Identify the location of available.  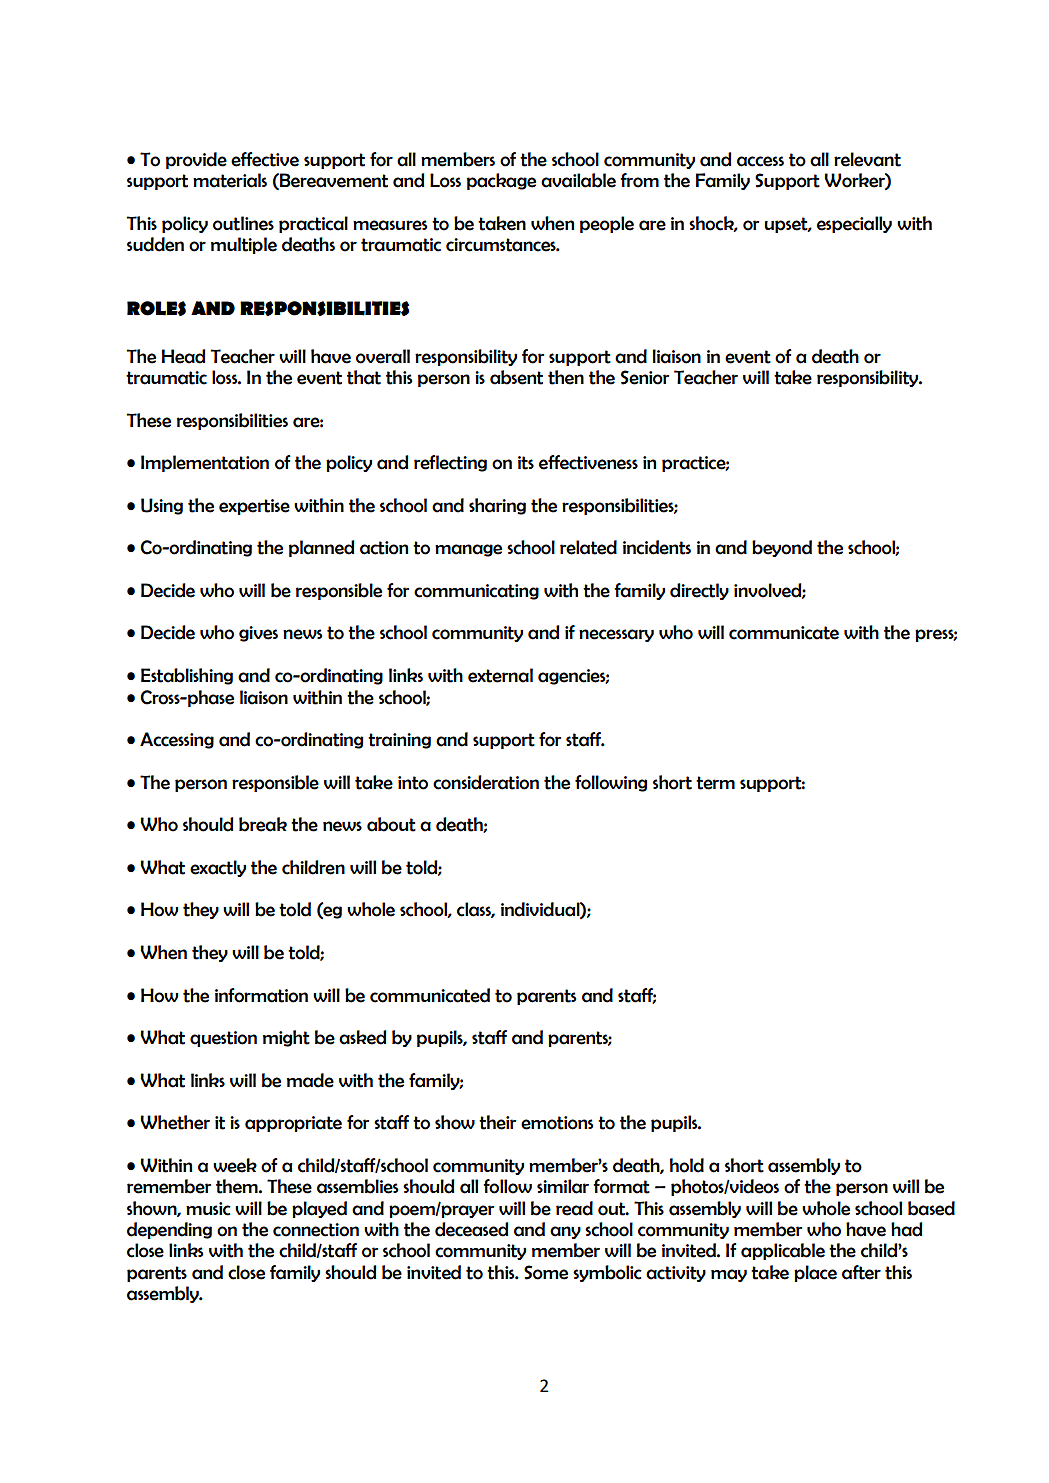
(578, 180).
